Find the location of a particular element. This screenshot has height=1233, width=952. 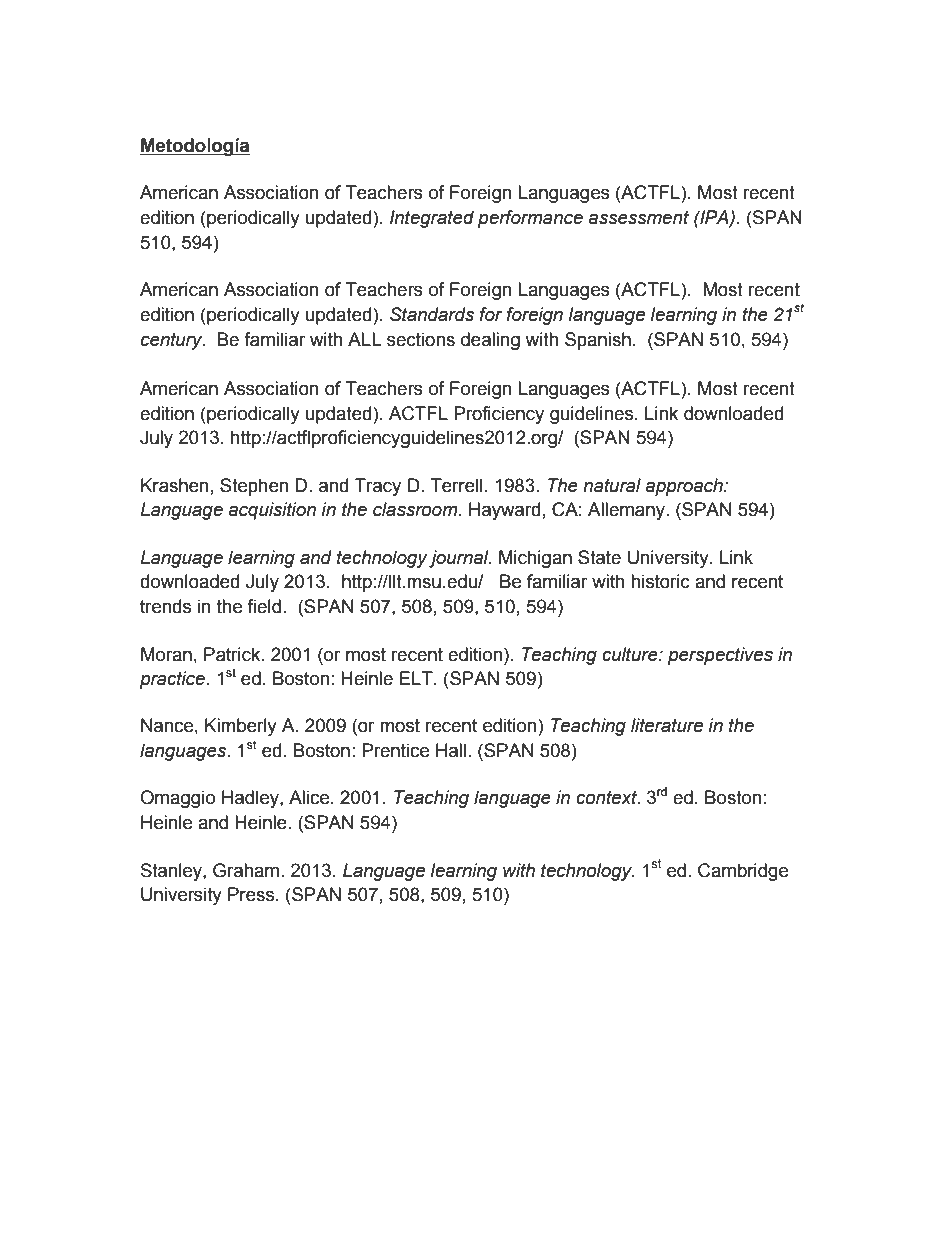

Patrick is located at coordinates (233, 654).
